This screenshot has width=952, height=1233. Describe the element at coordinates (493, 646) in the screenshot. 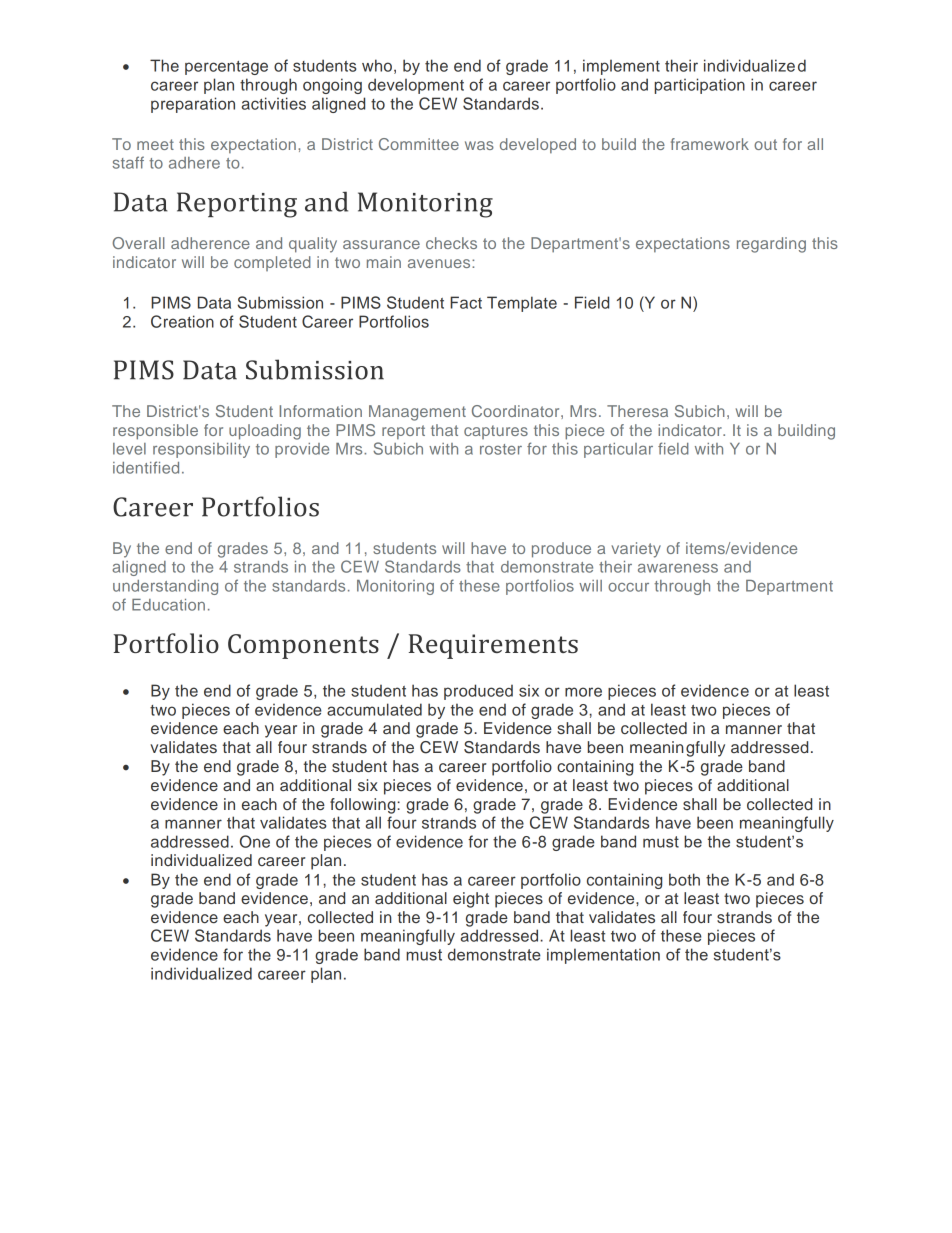

I see `Requirements` at that location.
